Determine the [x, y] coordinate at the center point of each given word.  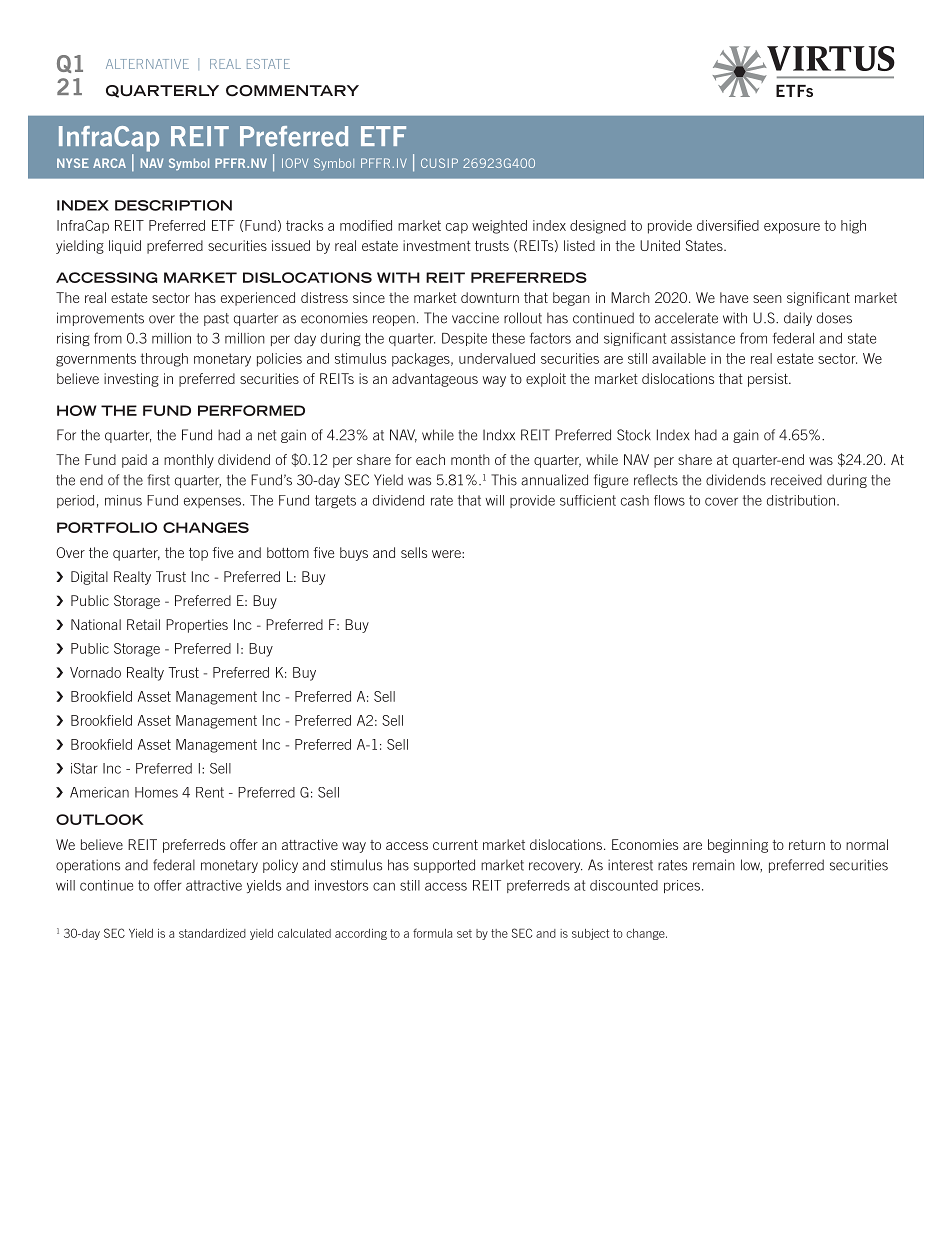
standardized [212, 933]
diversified [728, 225]
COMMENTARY [292, 91]
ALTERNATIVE [147, 64]
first [158, 480]
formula [432, 933]
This [504, 480]
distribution [801, 500]
